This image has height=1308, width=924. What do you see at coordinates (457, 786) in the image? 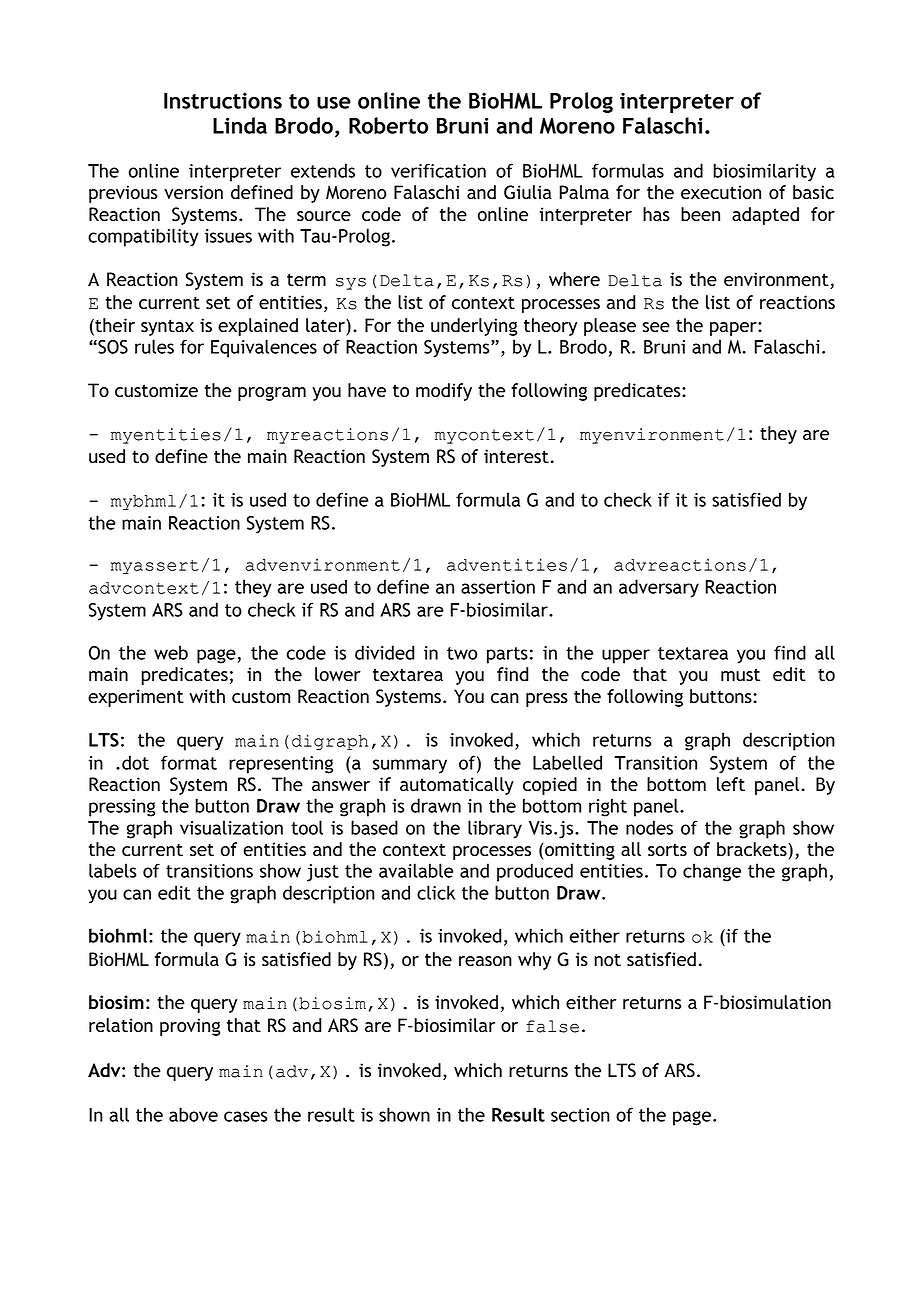
I see `automatically` at bounding box center [457, 786].
